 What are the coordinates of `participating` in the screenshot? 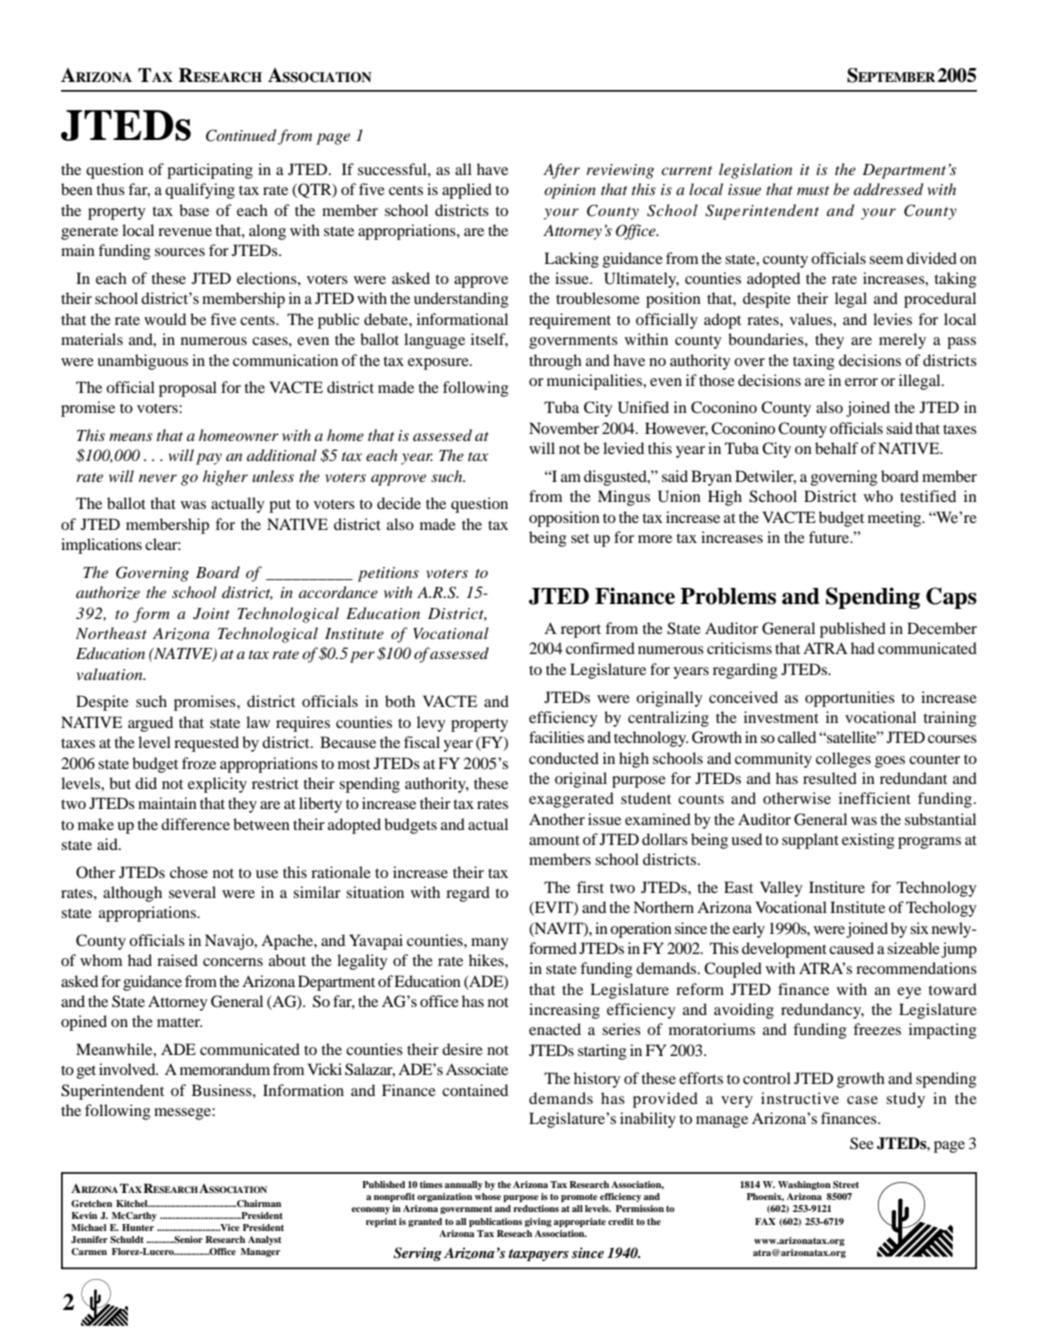 It's located at (210, 171).
